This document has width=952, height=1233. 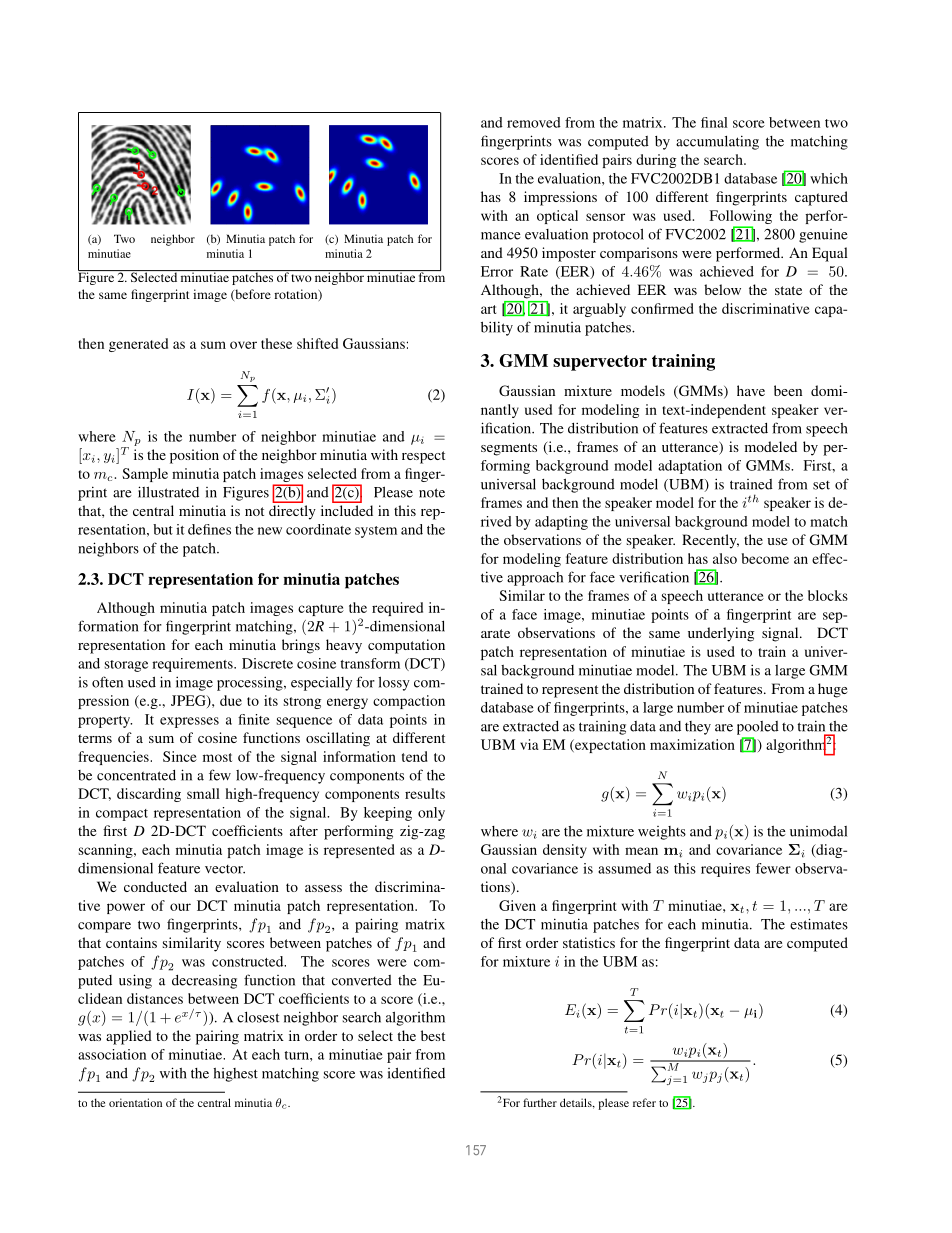 I want to click on defines, so click(x=209, y=529).
